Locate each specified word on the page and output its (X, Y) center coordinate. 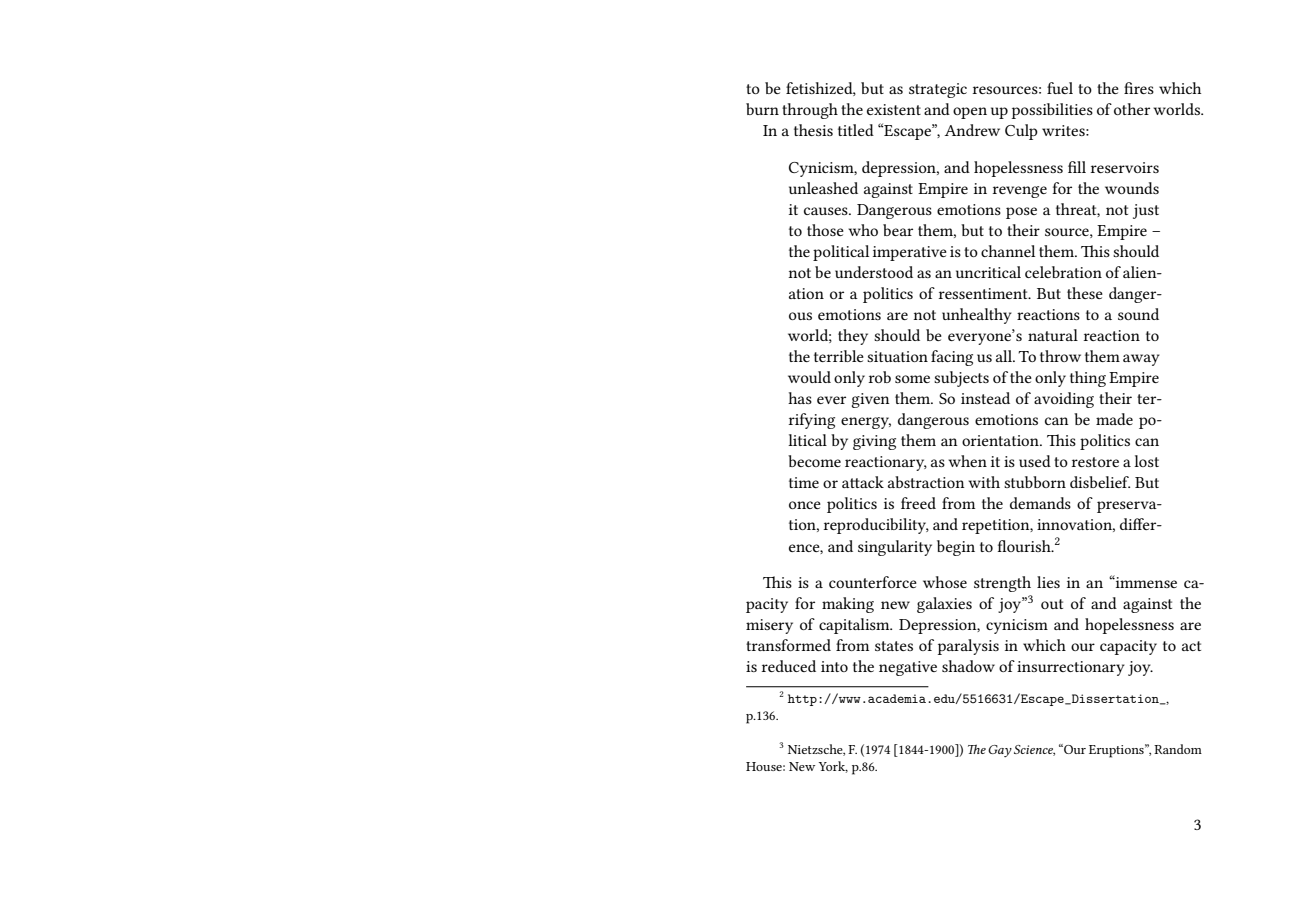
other (1132, 109)
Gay (1000, 751)
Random (1178, 749)
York (833, 767)
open (970, 113)
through (810, 111)
